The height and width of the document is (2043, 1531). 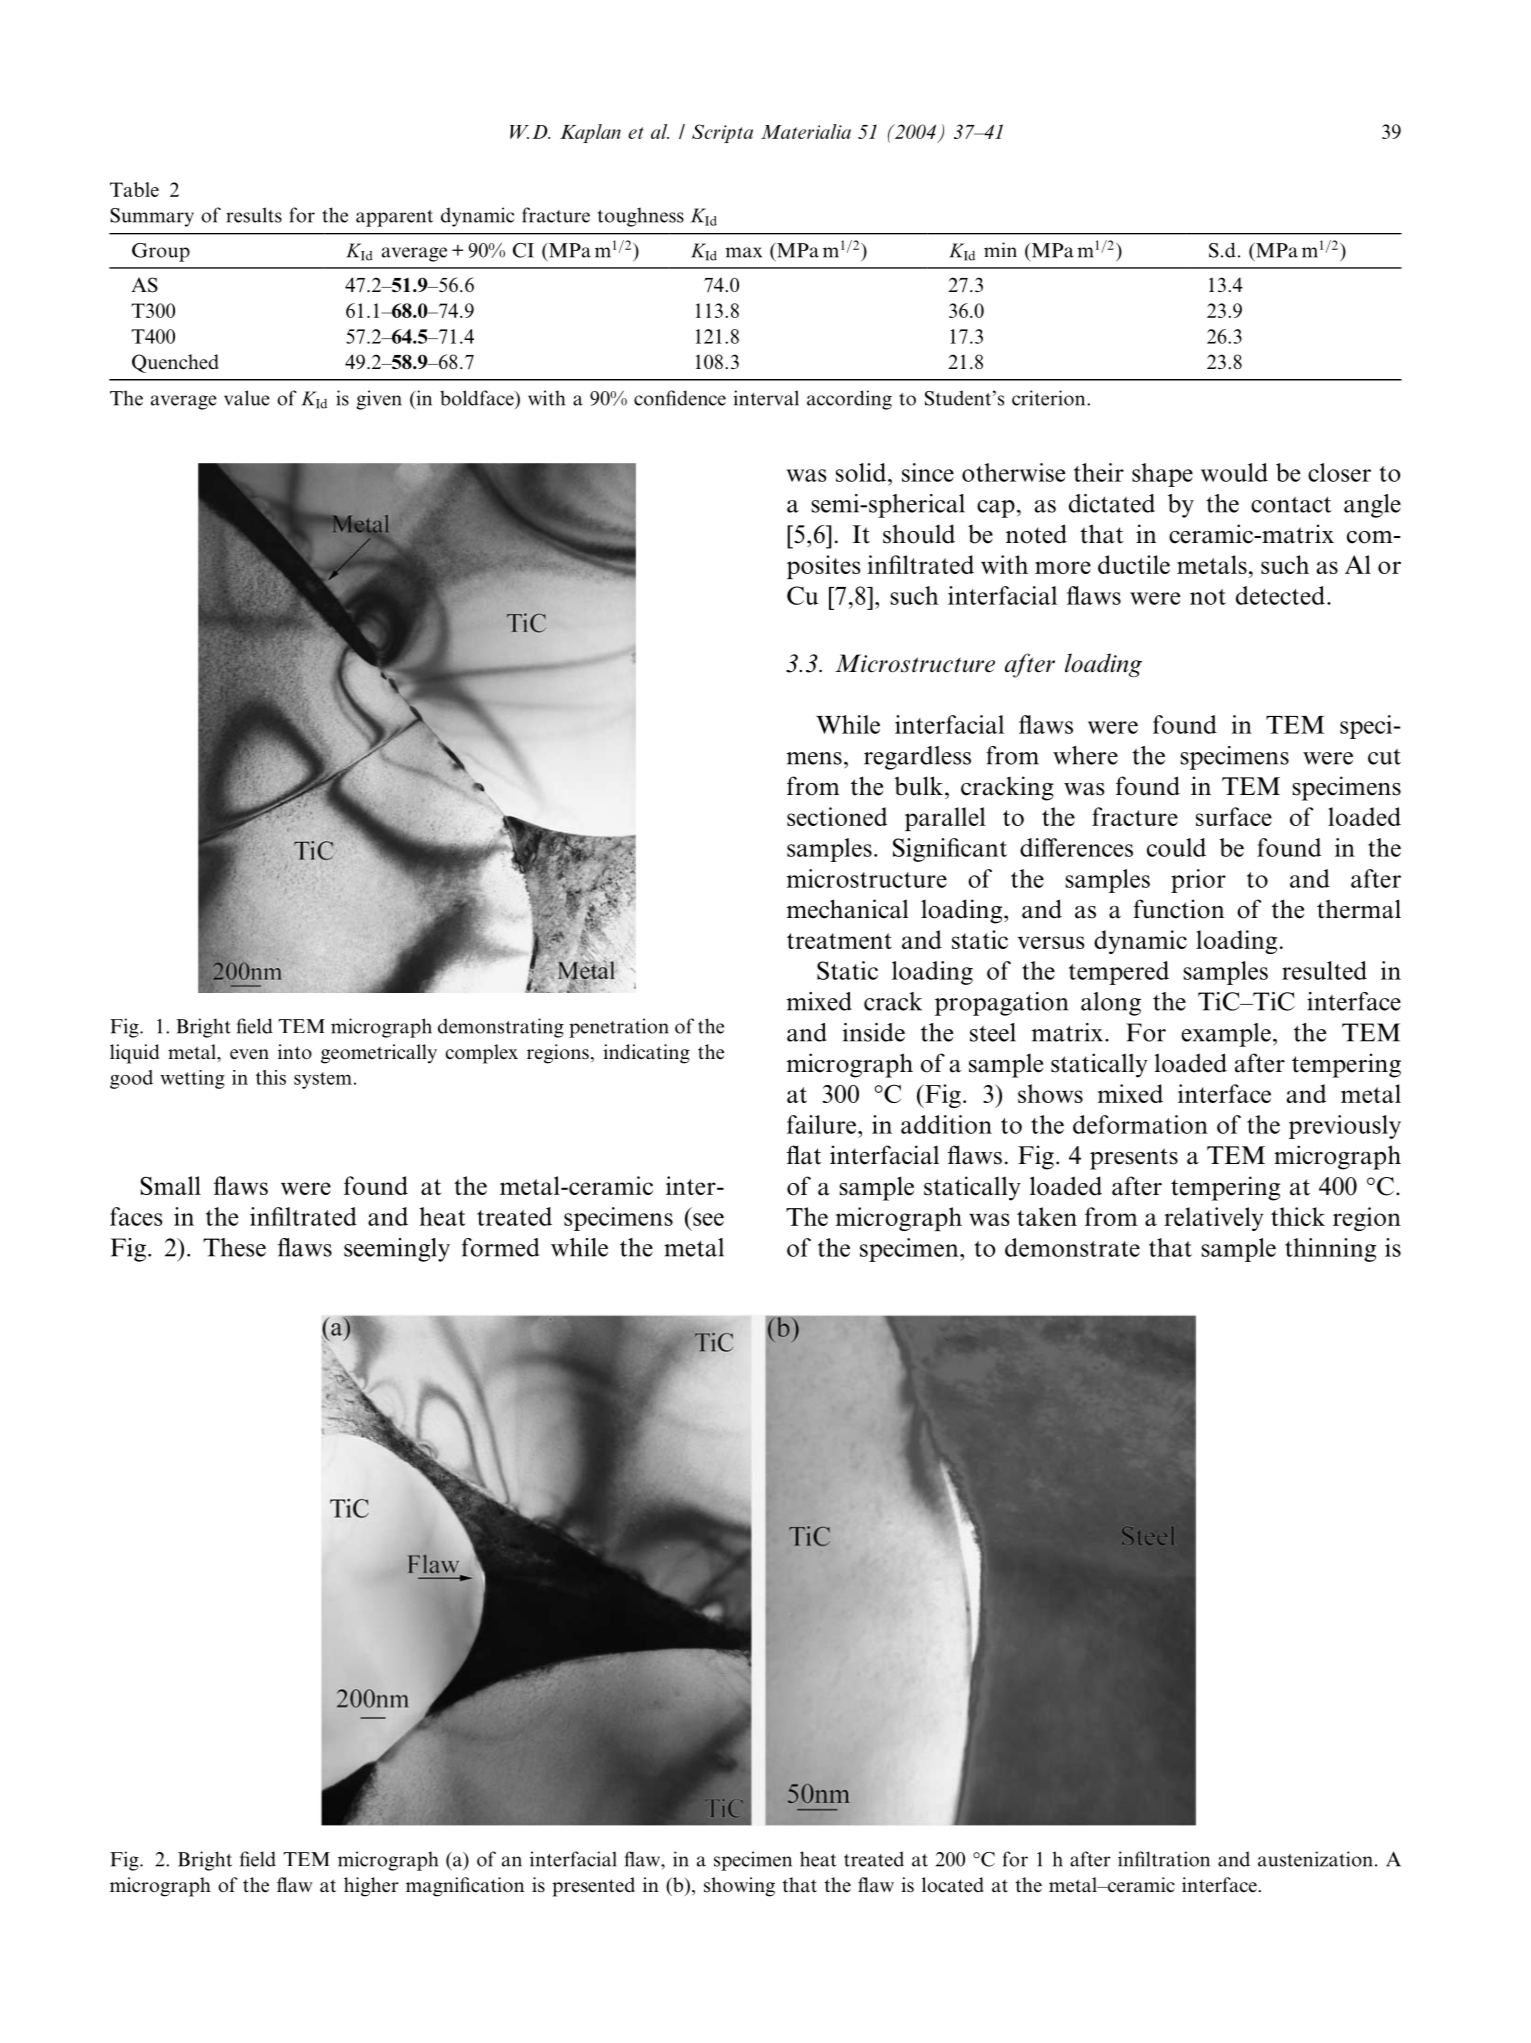 I want to click on criterion, so click(x=1050, y=398).
